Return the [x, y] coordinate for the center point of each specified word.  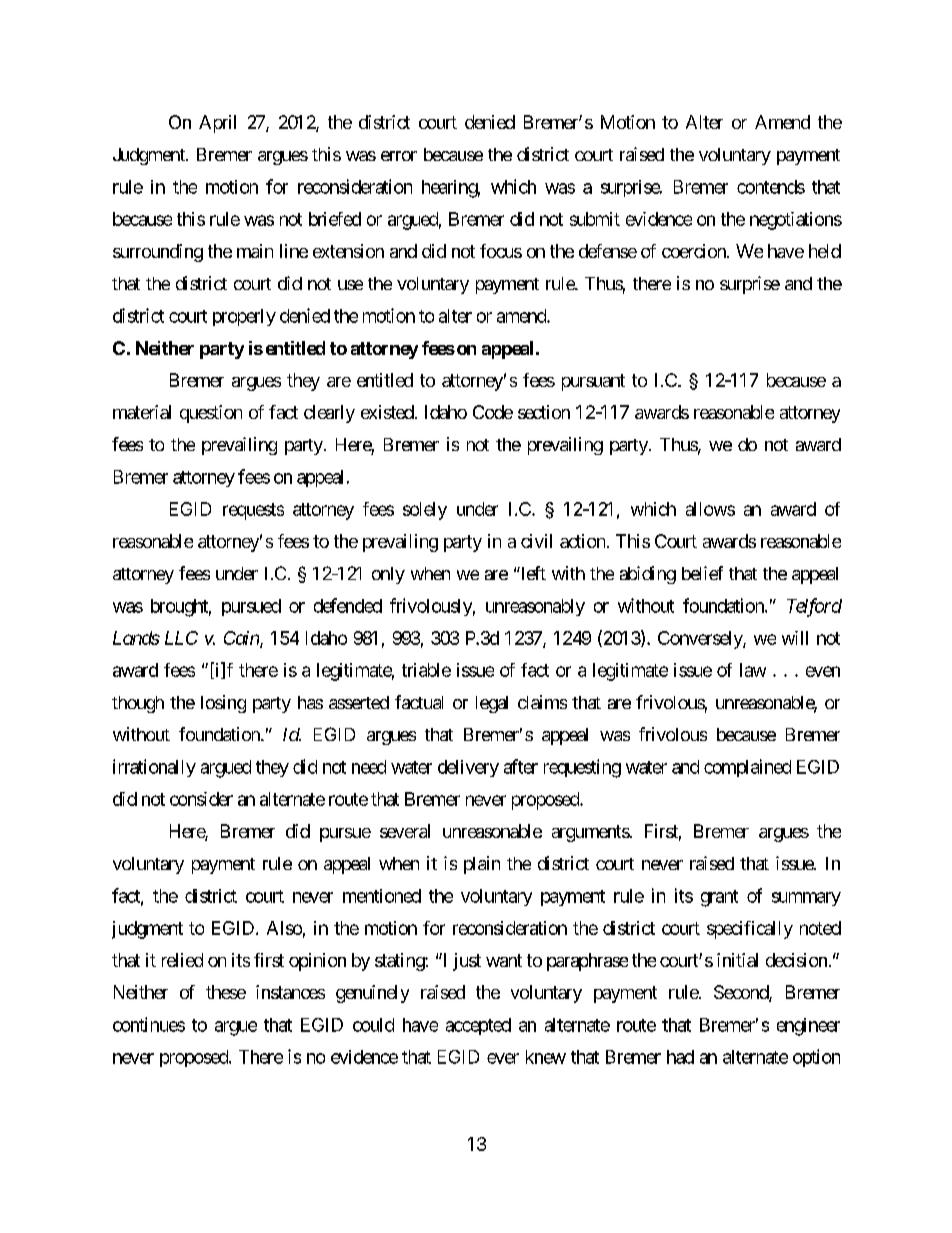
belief [702, 573]
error [399, 156]
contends [771, 187]
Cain [242, 639]
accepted [478, 1026]
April [217, 124]
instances [290, 992]
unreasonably [535, 607]
